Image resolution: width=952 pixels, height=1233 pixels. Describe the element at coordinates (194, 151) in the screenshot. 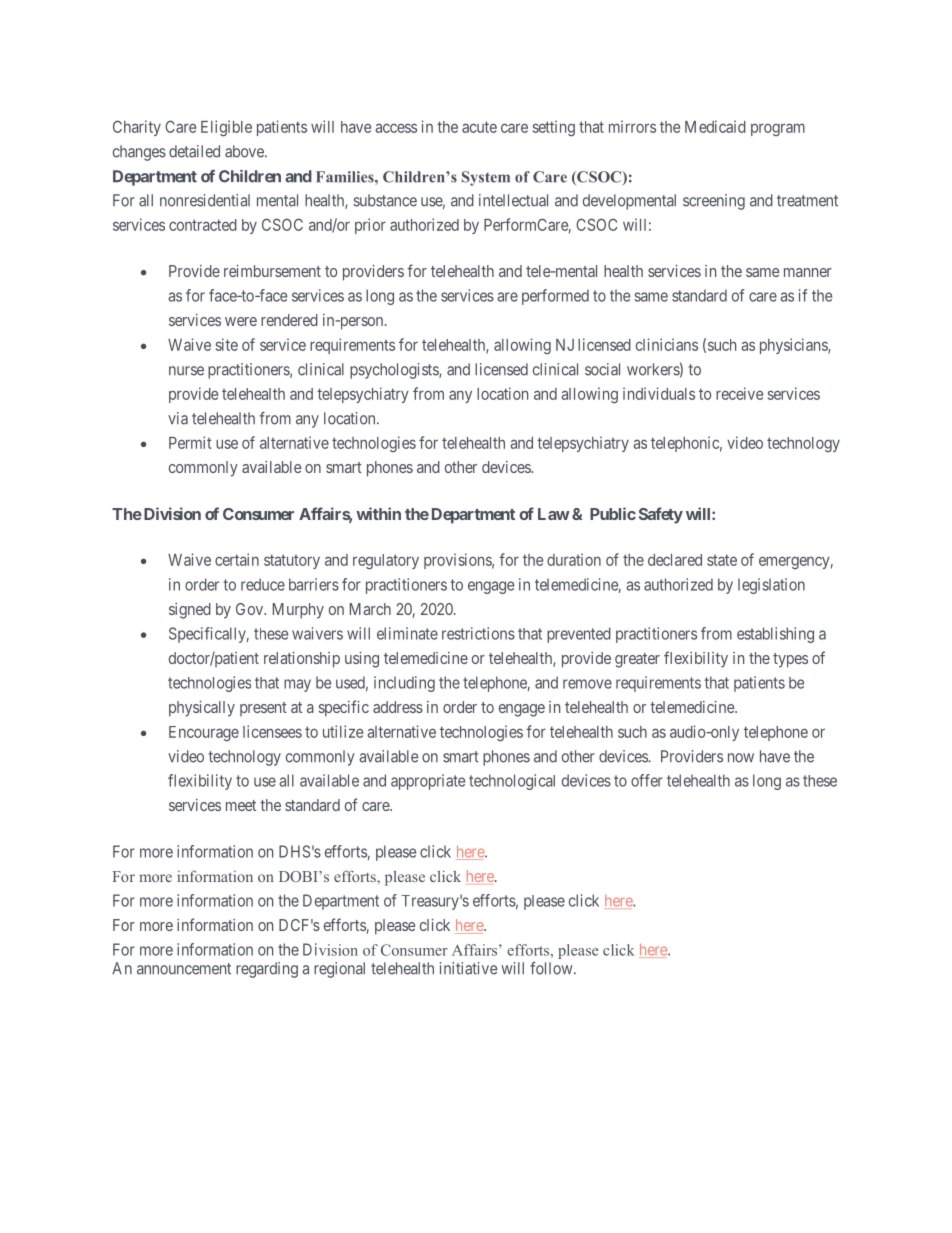

I see `detailed` at that location.
